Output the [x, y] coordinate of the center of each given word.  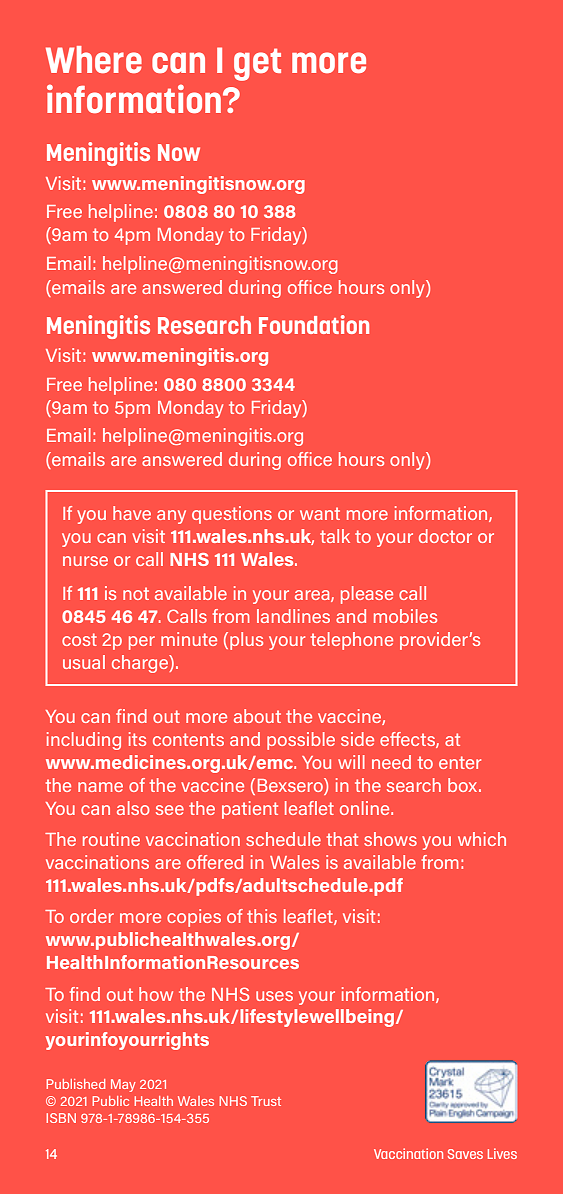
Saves [465, 1154]
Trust [266, 1101]
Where [94, 59]
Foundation [314, 324]
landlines [293, 616]
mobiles [405, 616]
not [136, 593]
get [257, 64]
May [123, 1085]
